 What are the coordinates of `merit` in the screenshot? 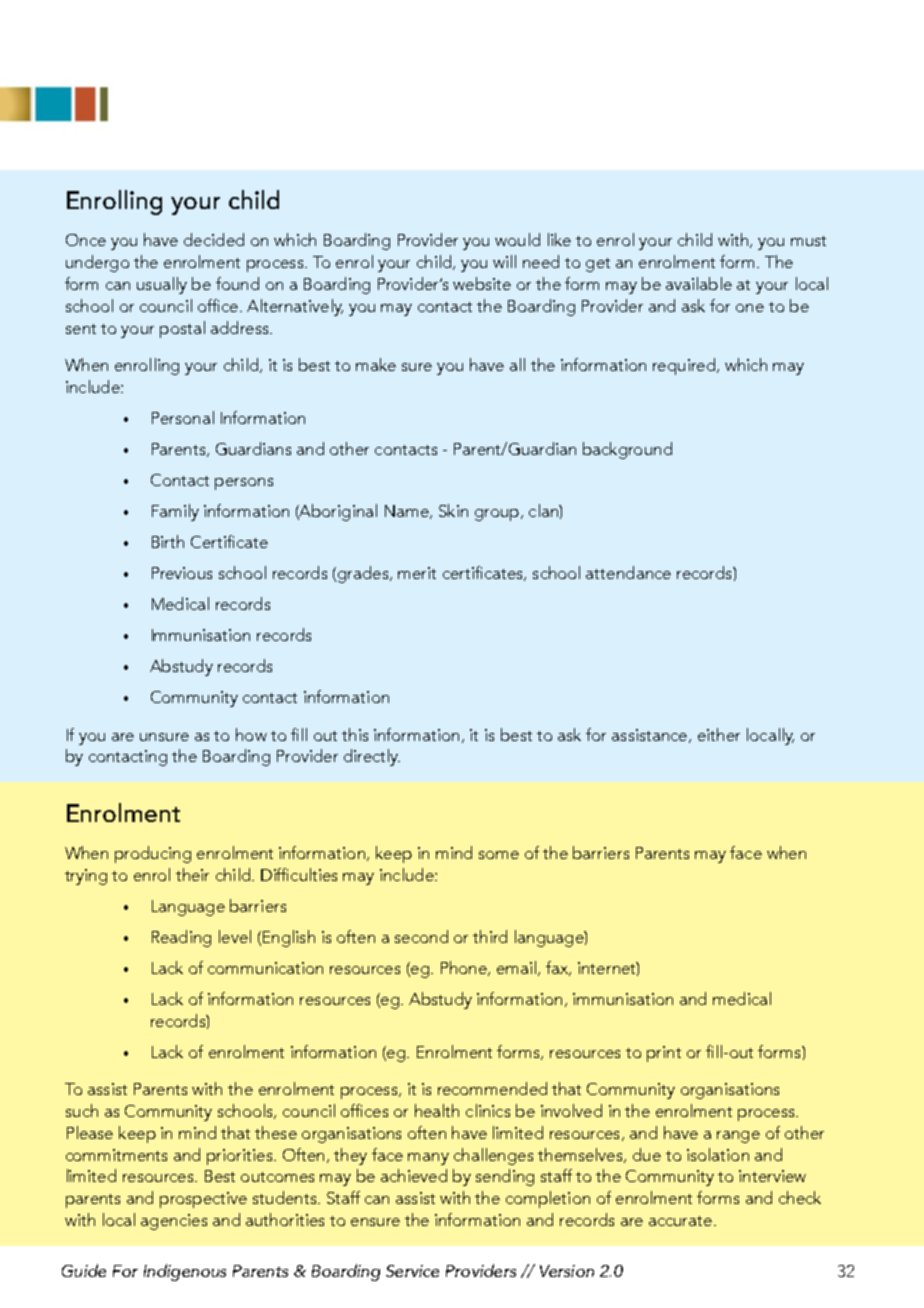 It's located at (417, 573).
